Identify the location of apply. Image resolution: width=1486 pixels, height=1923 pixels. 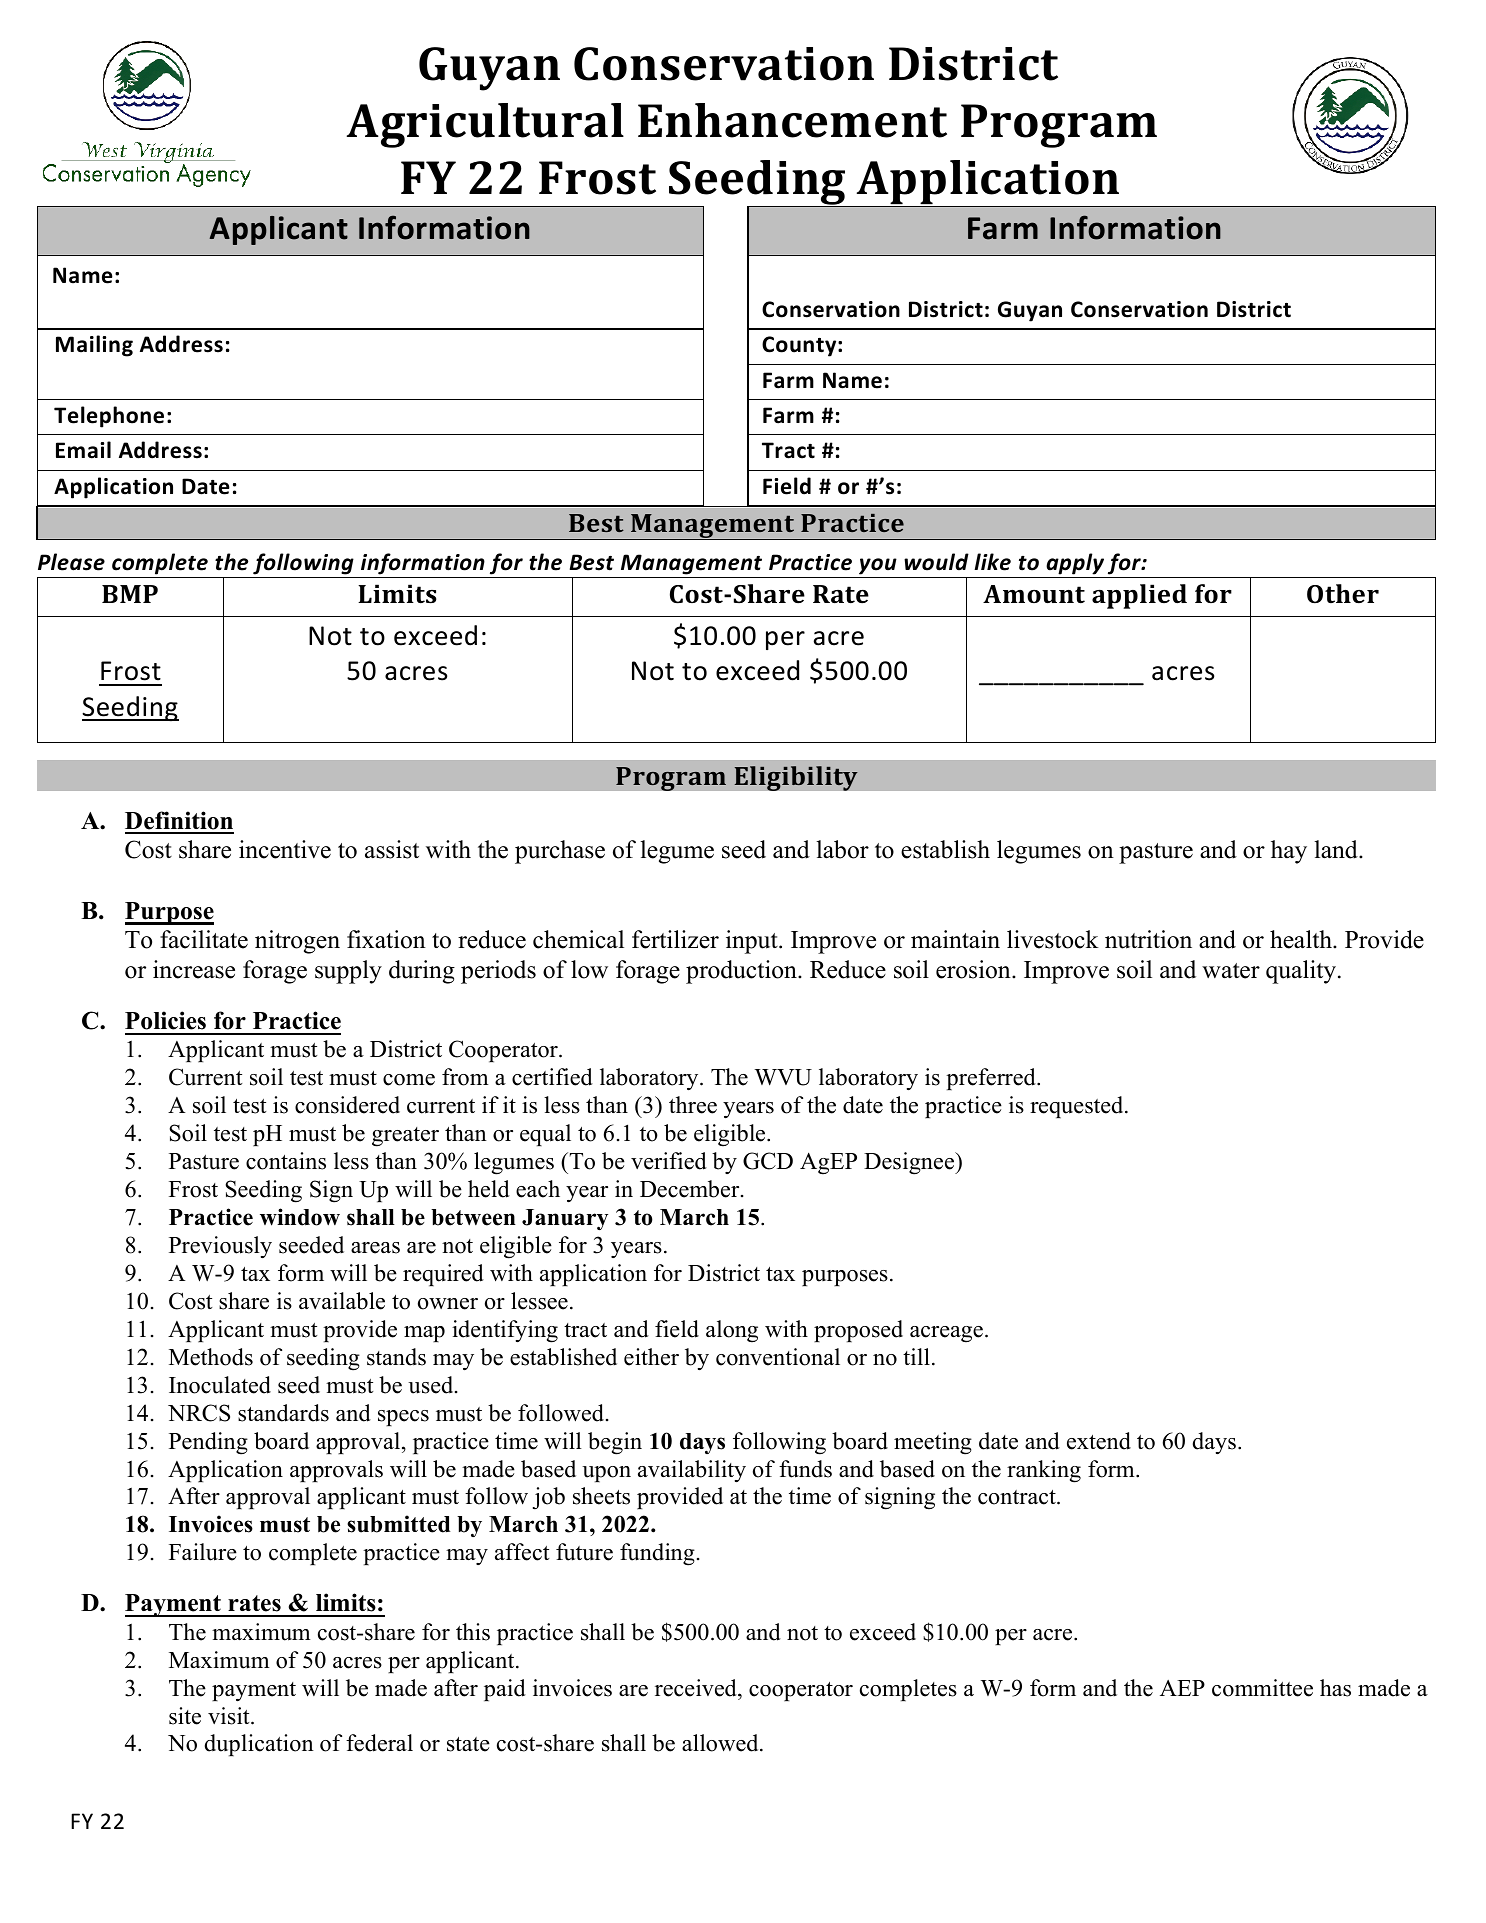
(1075, 564).
